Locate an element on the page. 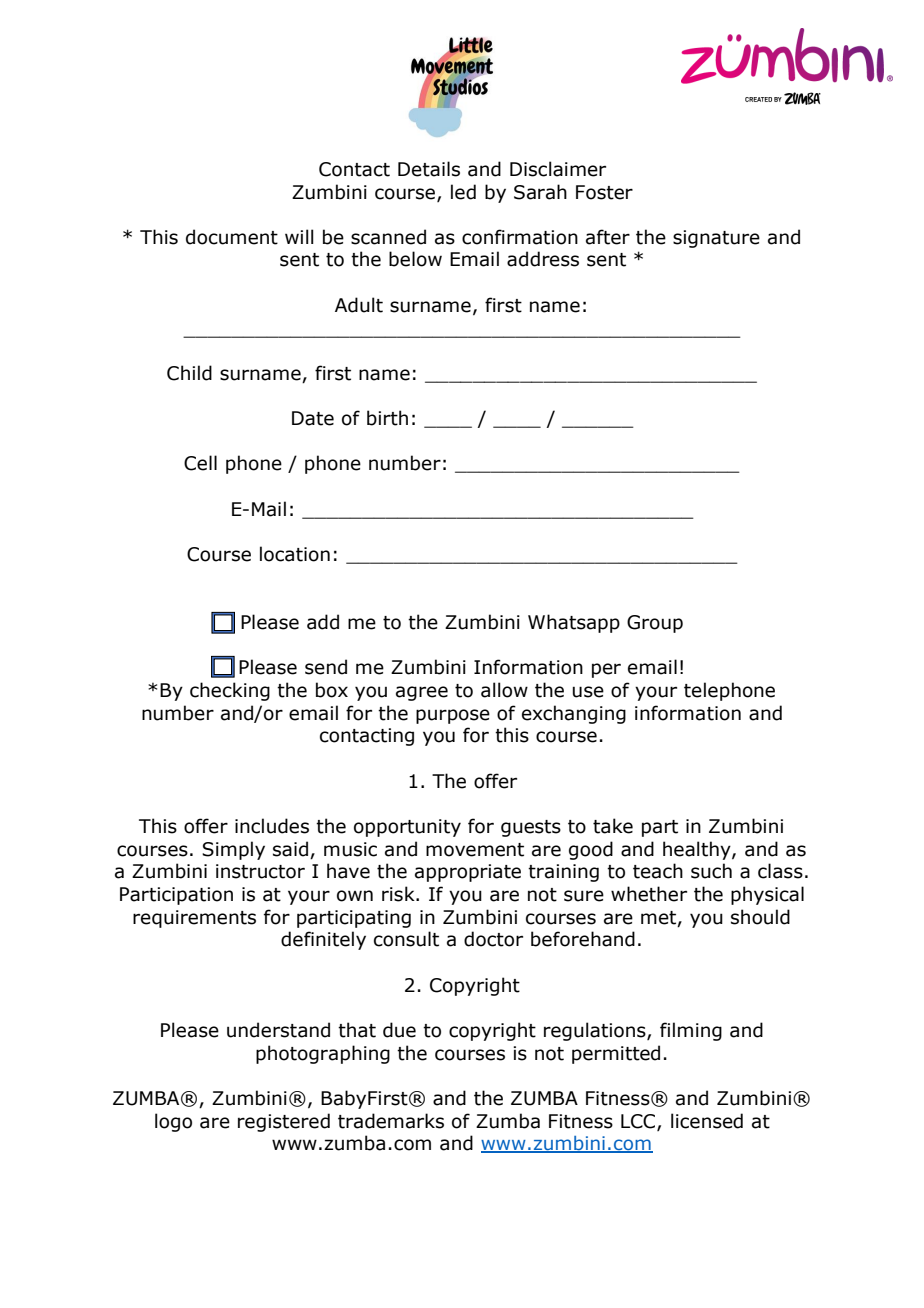 The width and height of the page is (924, 1308). document is located at coordinates (232, 237).
